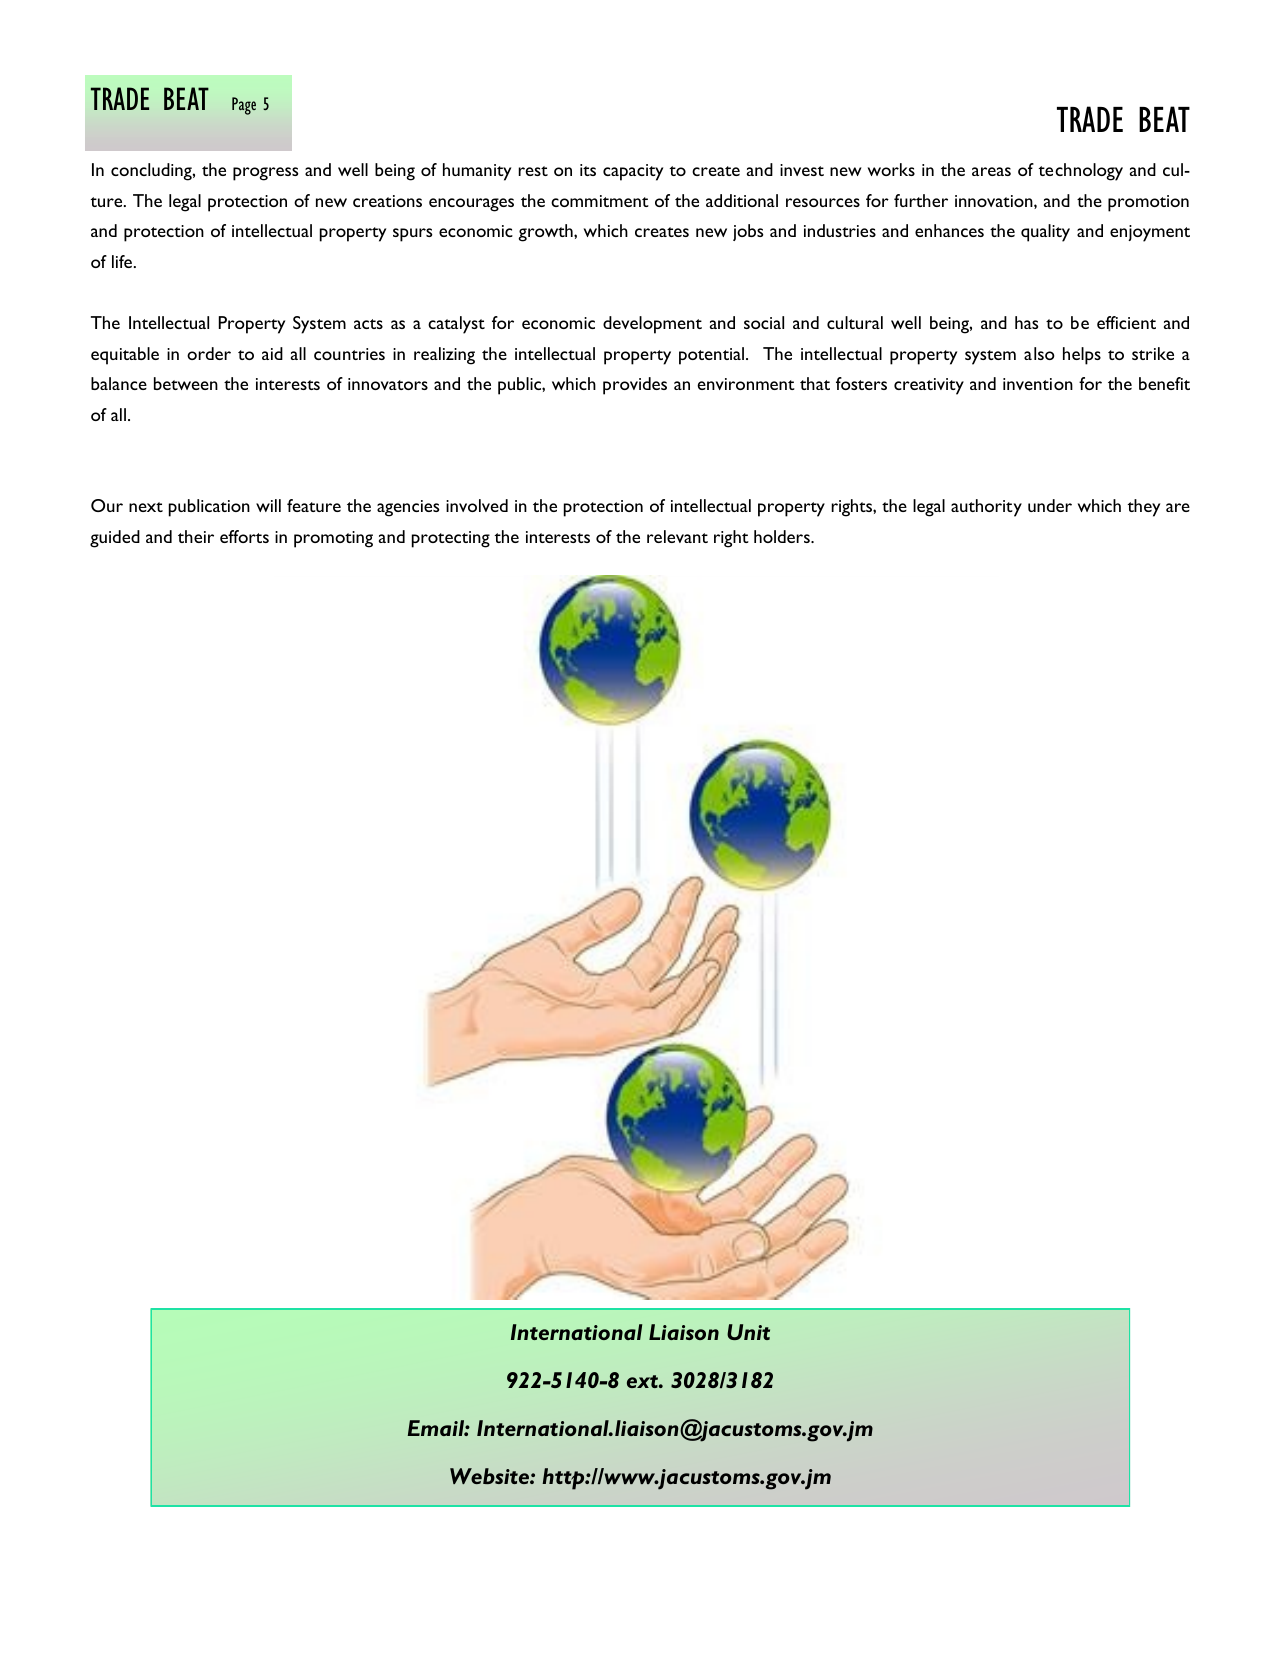 The width and height of the image is (1281, 1657). I want to click on technology, so click(1081, 172).
